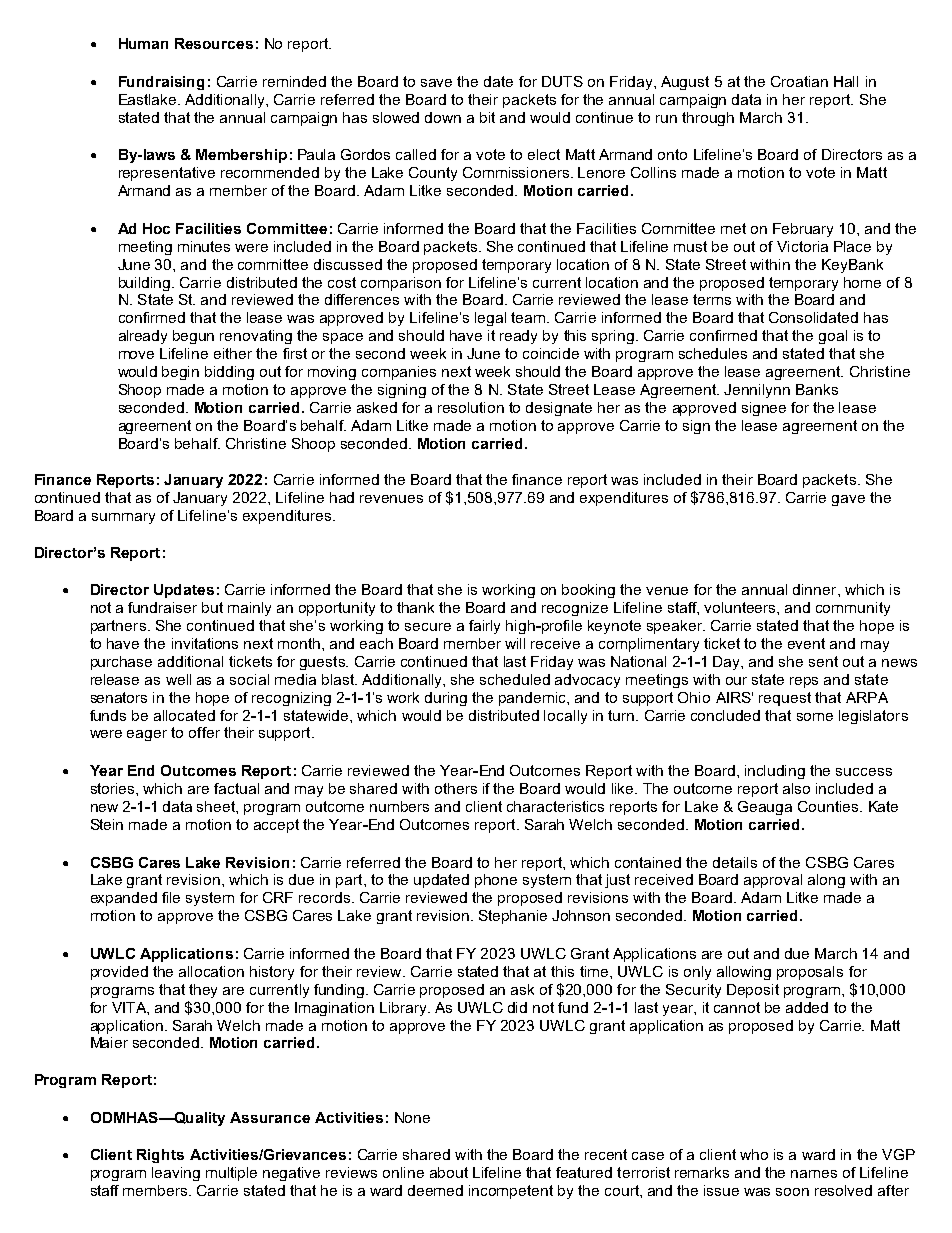 Image resolution: width=952 pixels, height=1233 pixels. Describe the element at coordinates (806, 643) in the screenshot. I see `event` at that location.
